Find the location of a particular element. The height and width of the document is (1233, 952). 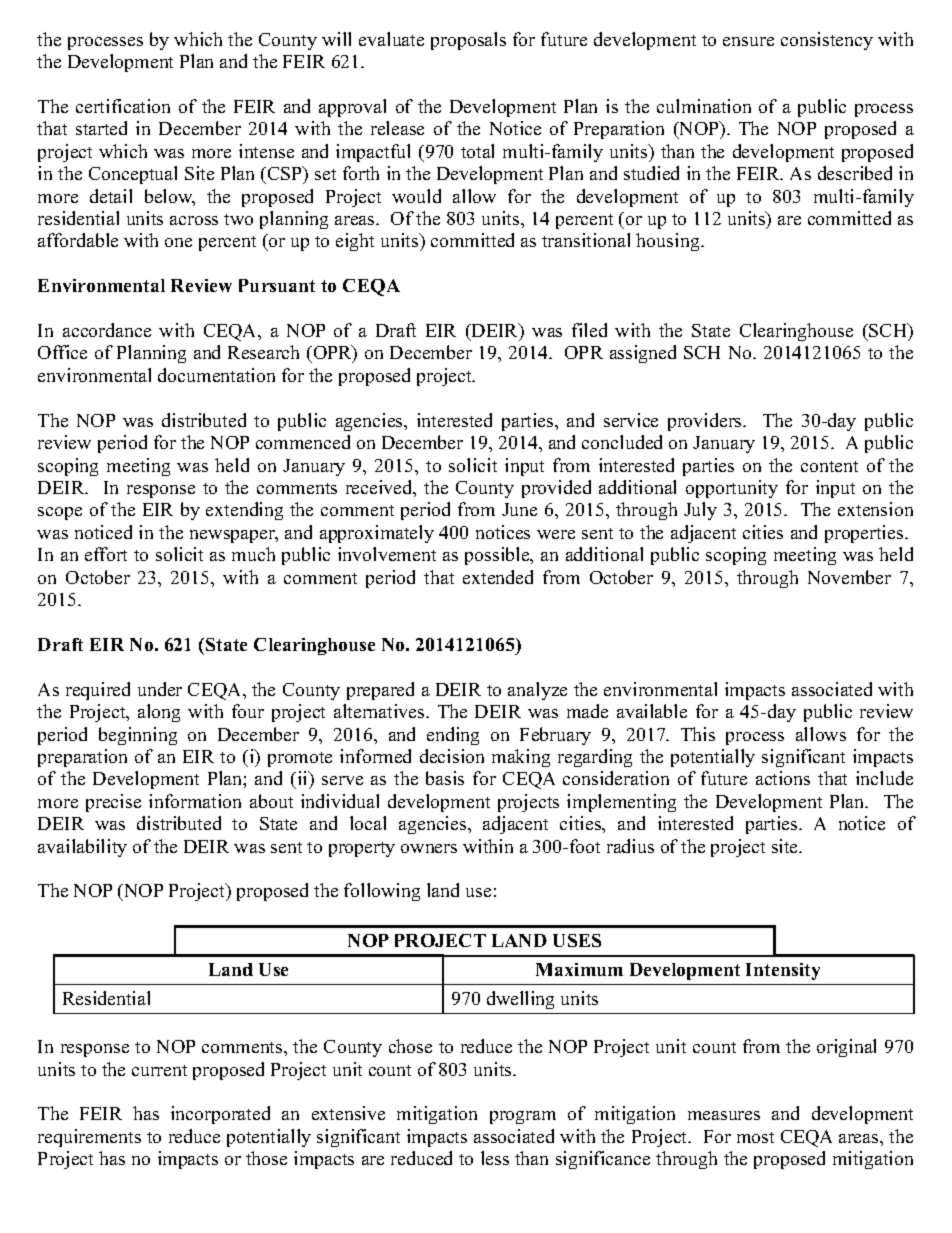

certification is located at coordinates (123, 106).
